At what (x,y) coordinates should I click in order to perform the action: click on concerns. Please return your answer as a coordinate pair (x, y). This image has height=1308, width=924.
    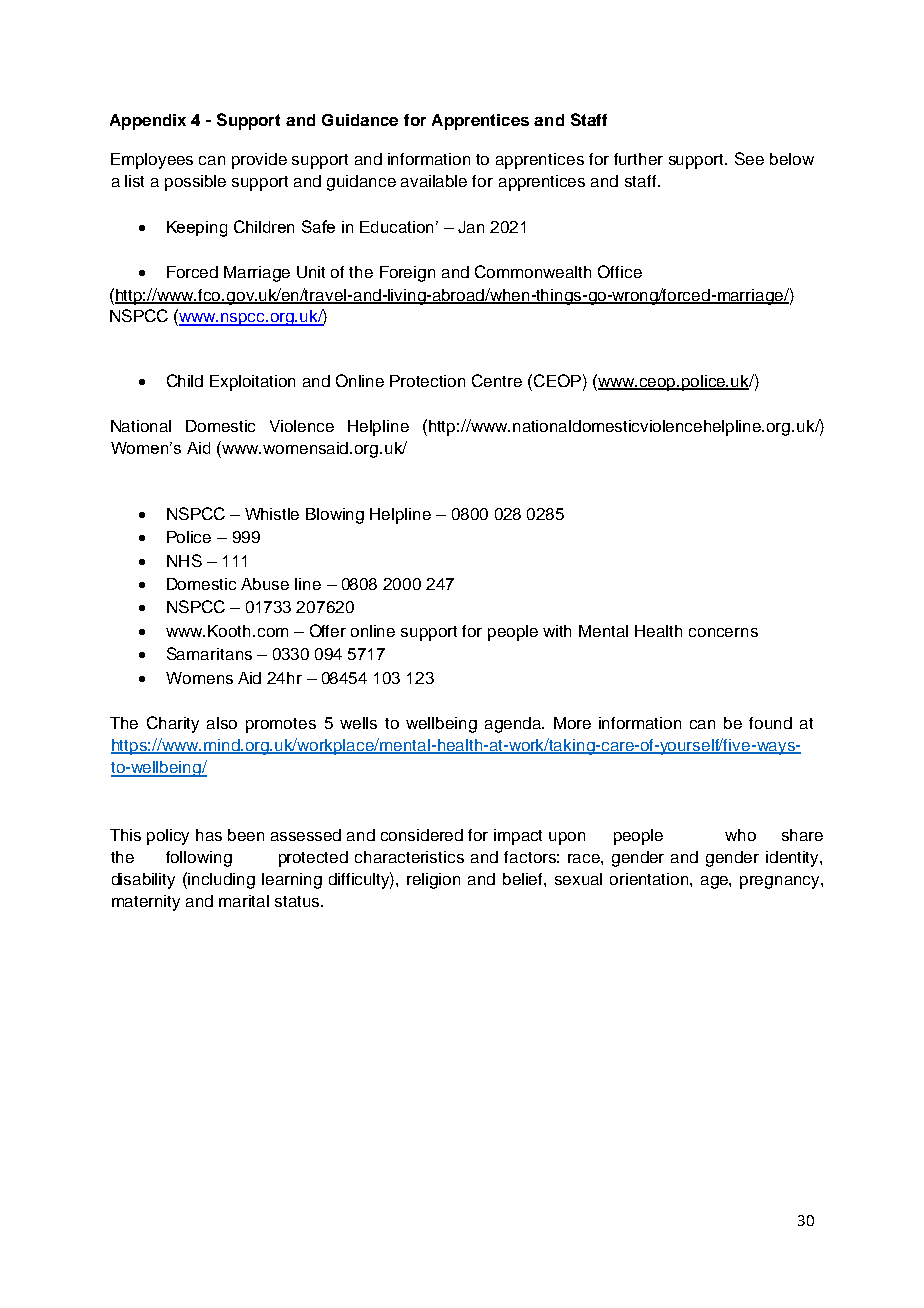
    Looking at the image, I should click on (723, 632).
